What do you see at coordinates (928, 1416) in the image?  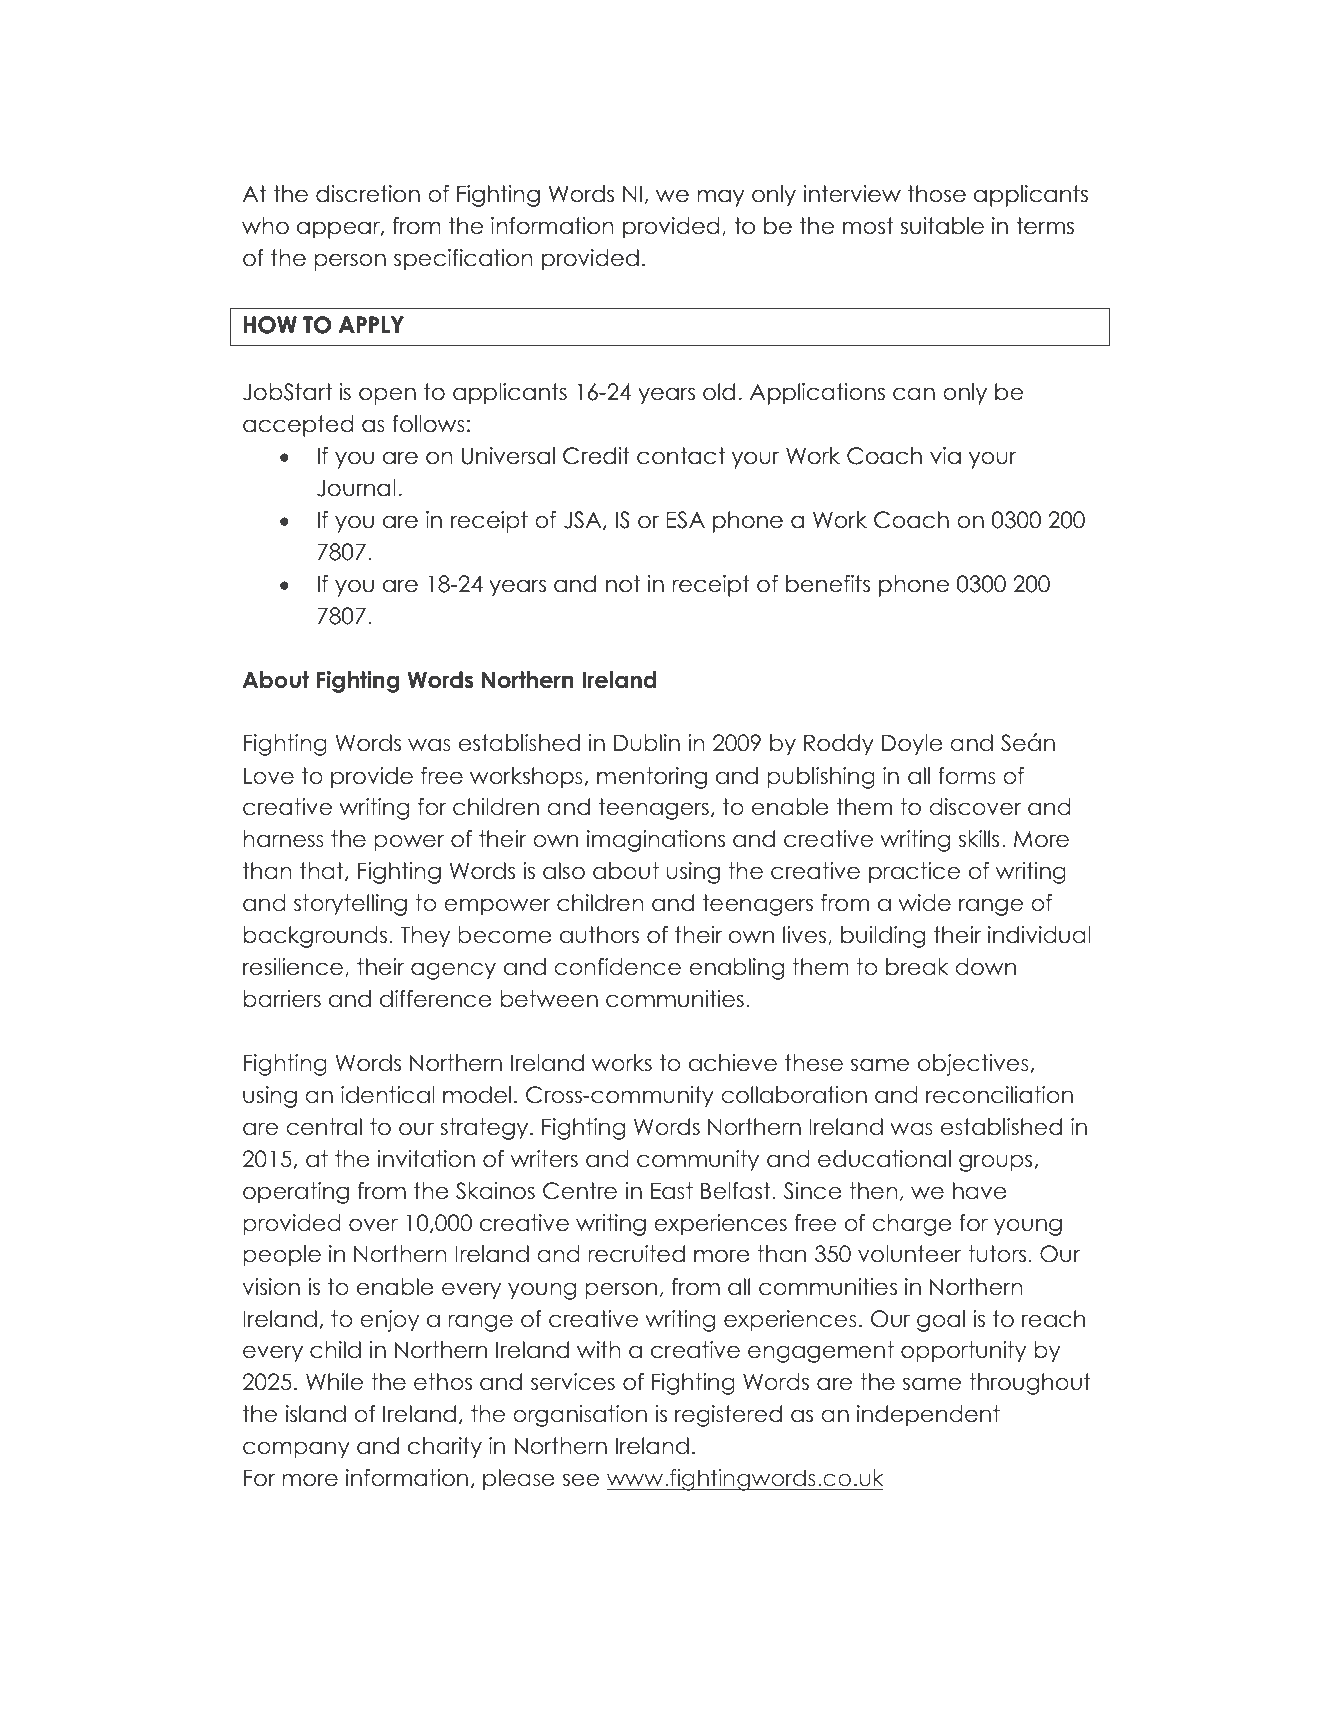 I see `independent` at bounding box center [928, 1416].
